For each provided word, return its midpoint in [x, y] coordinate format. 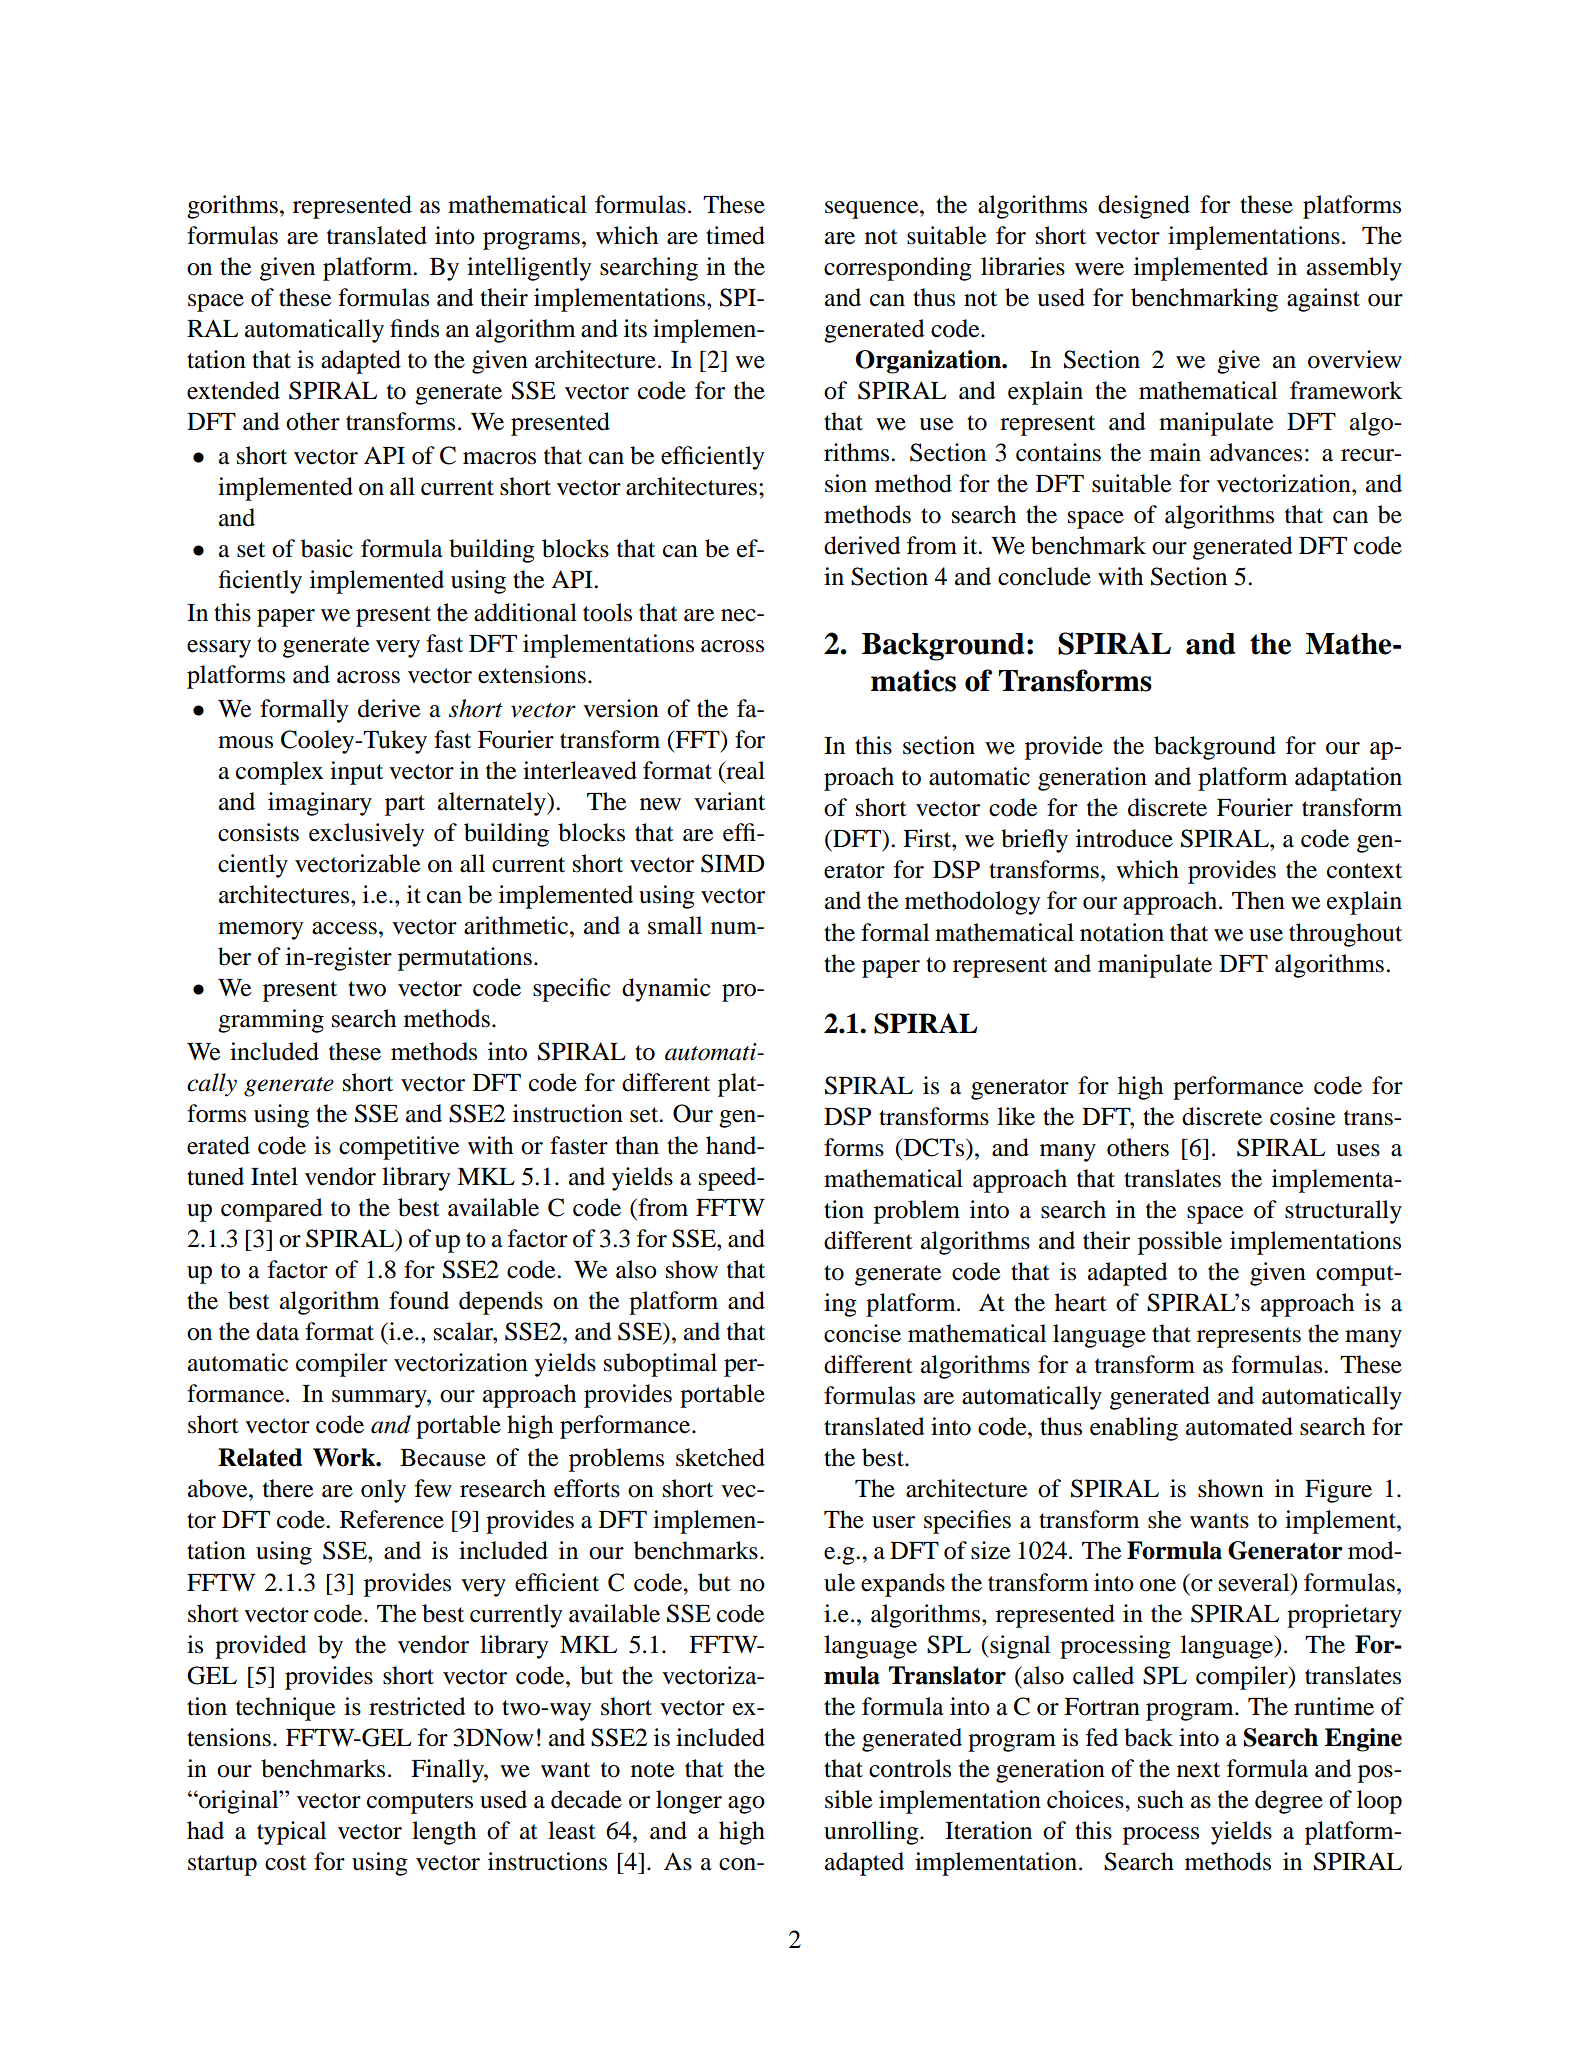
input [356, 773]
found [419, 1300]
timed [735, 235]
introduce [1124, 838]
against [1323, 300]
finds [414, 328]
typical [291, 1833]
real [744, 770]
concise [862, 1333]
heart [1081, 1302]
